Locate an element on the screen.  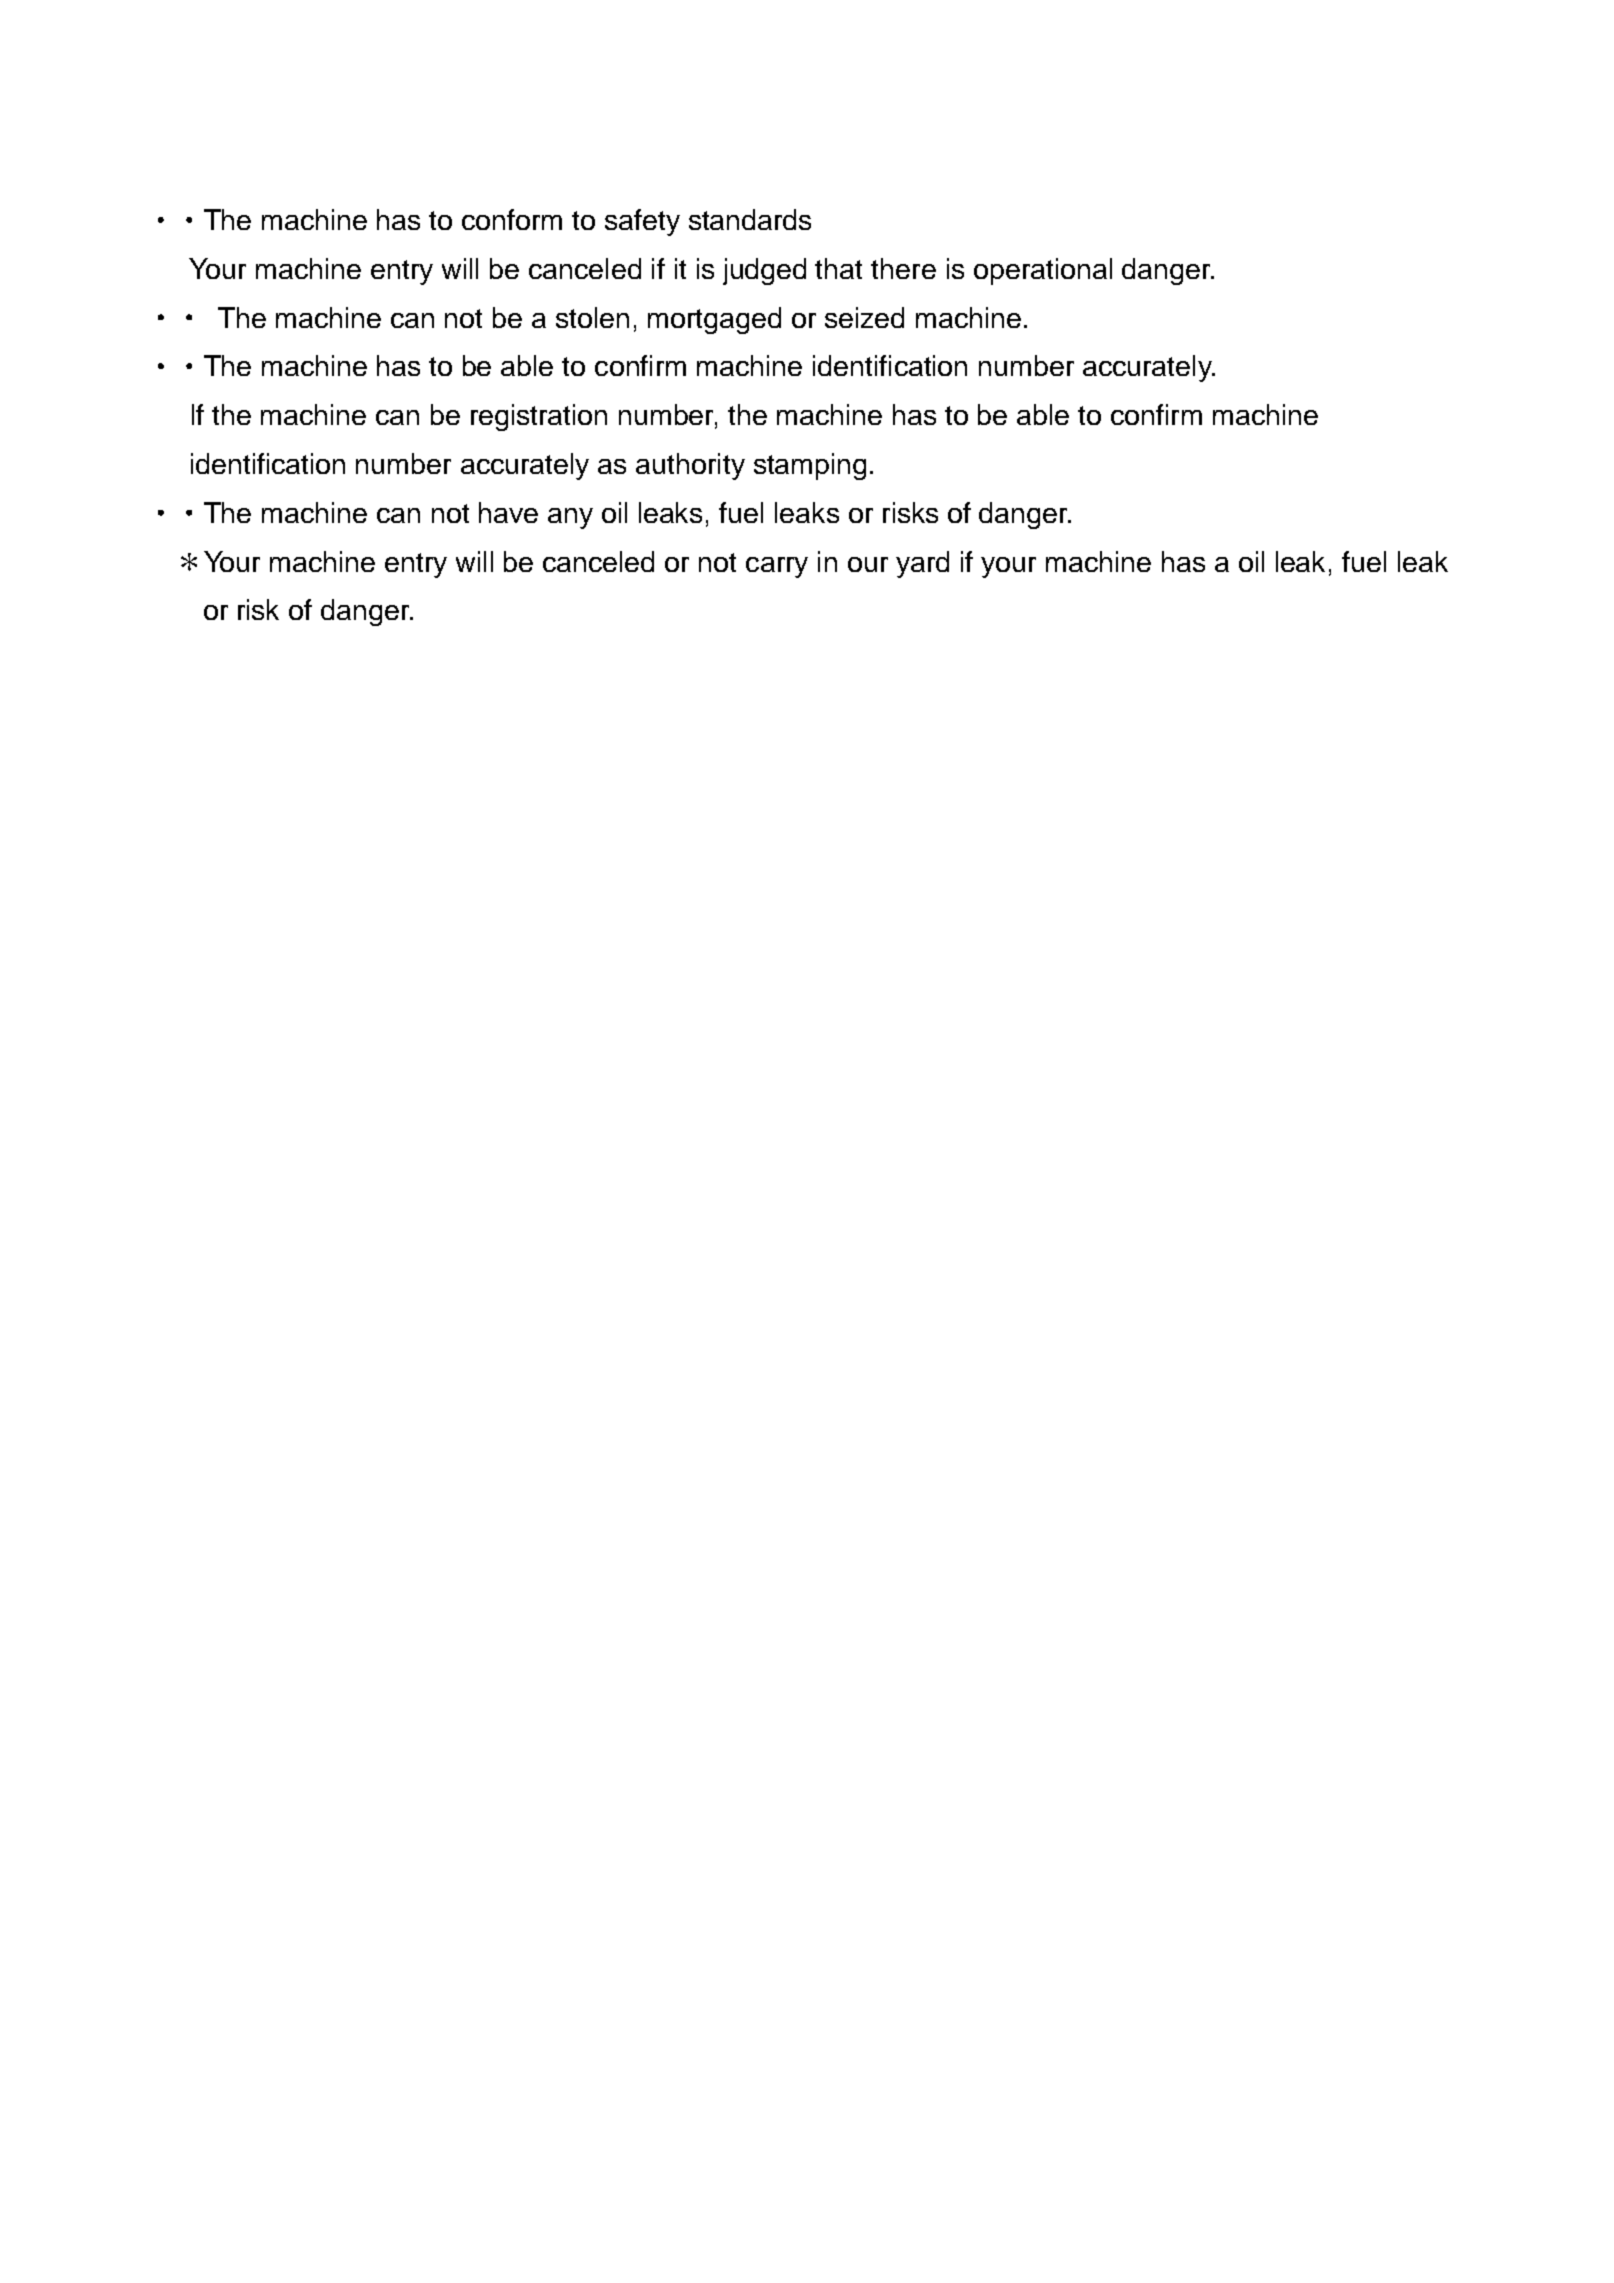
standards is located at coordinates (750, 219).
